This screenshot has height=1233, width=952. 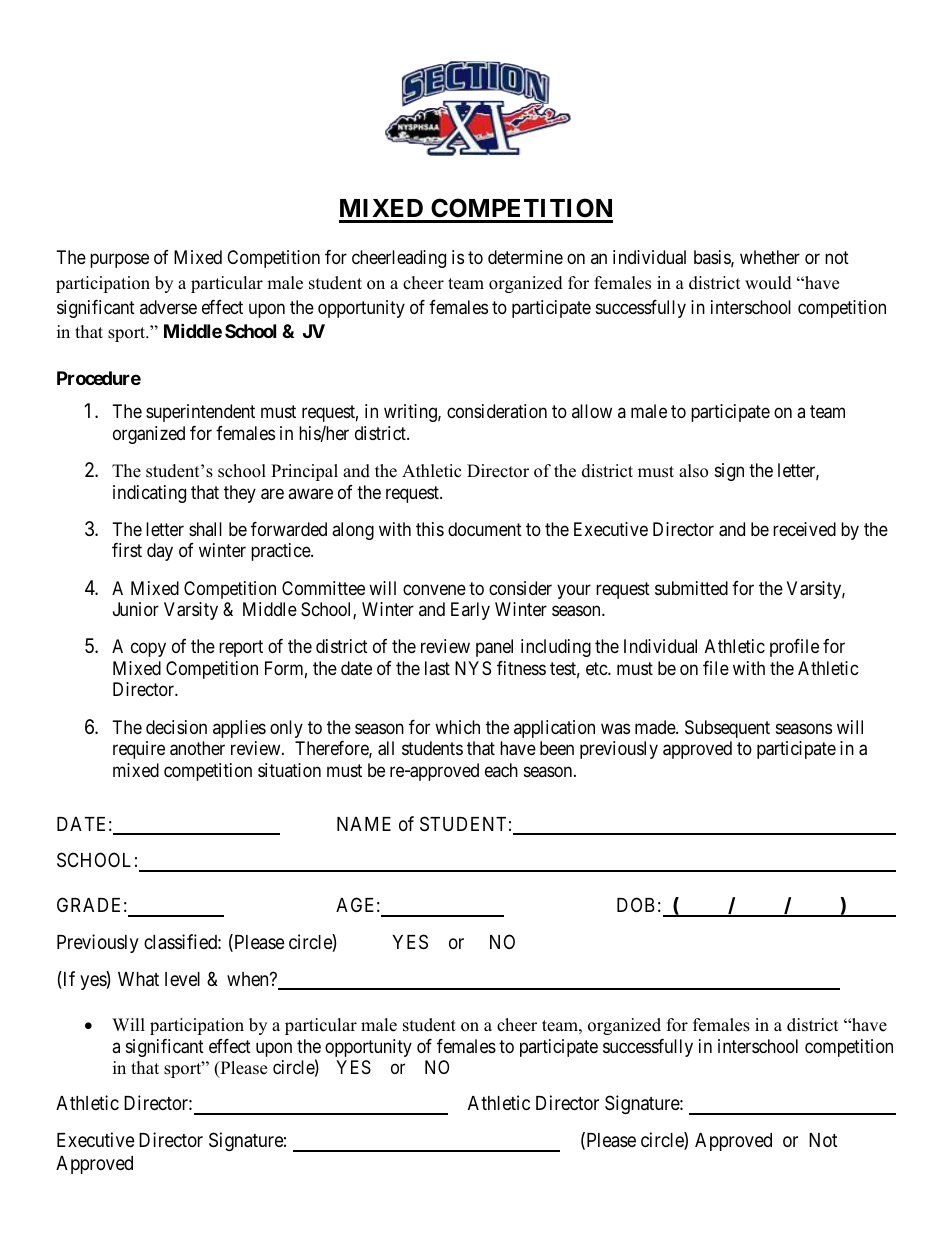 I want to click on determine, so click(x=525, y=257).
